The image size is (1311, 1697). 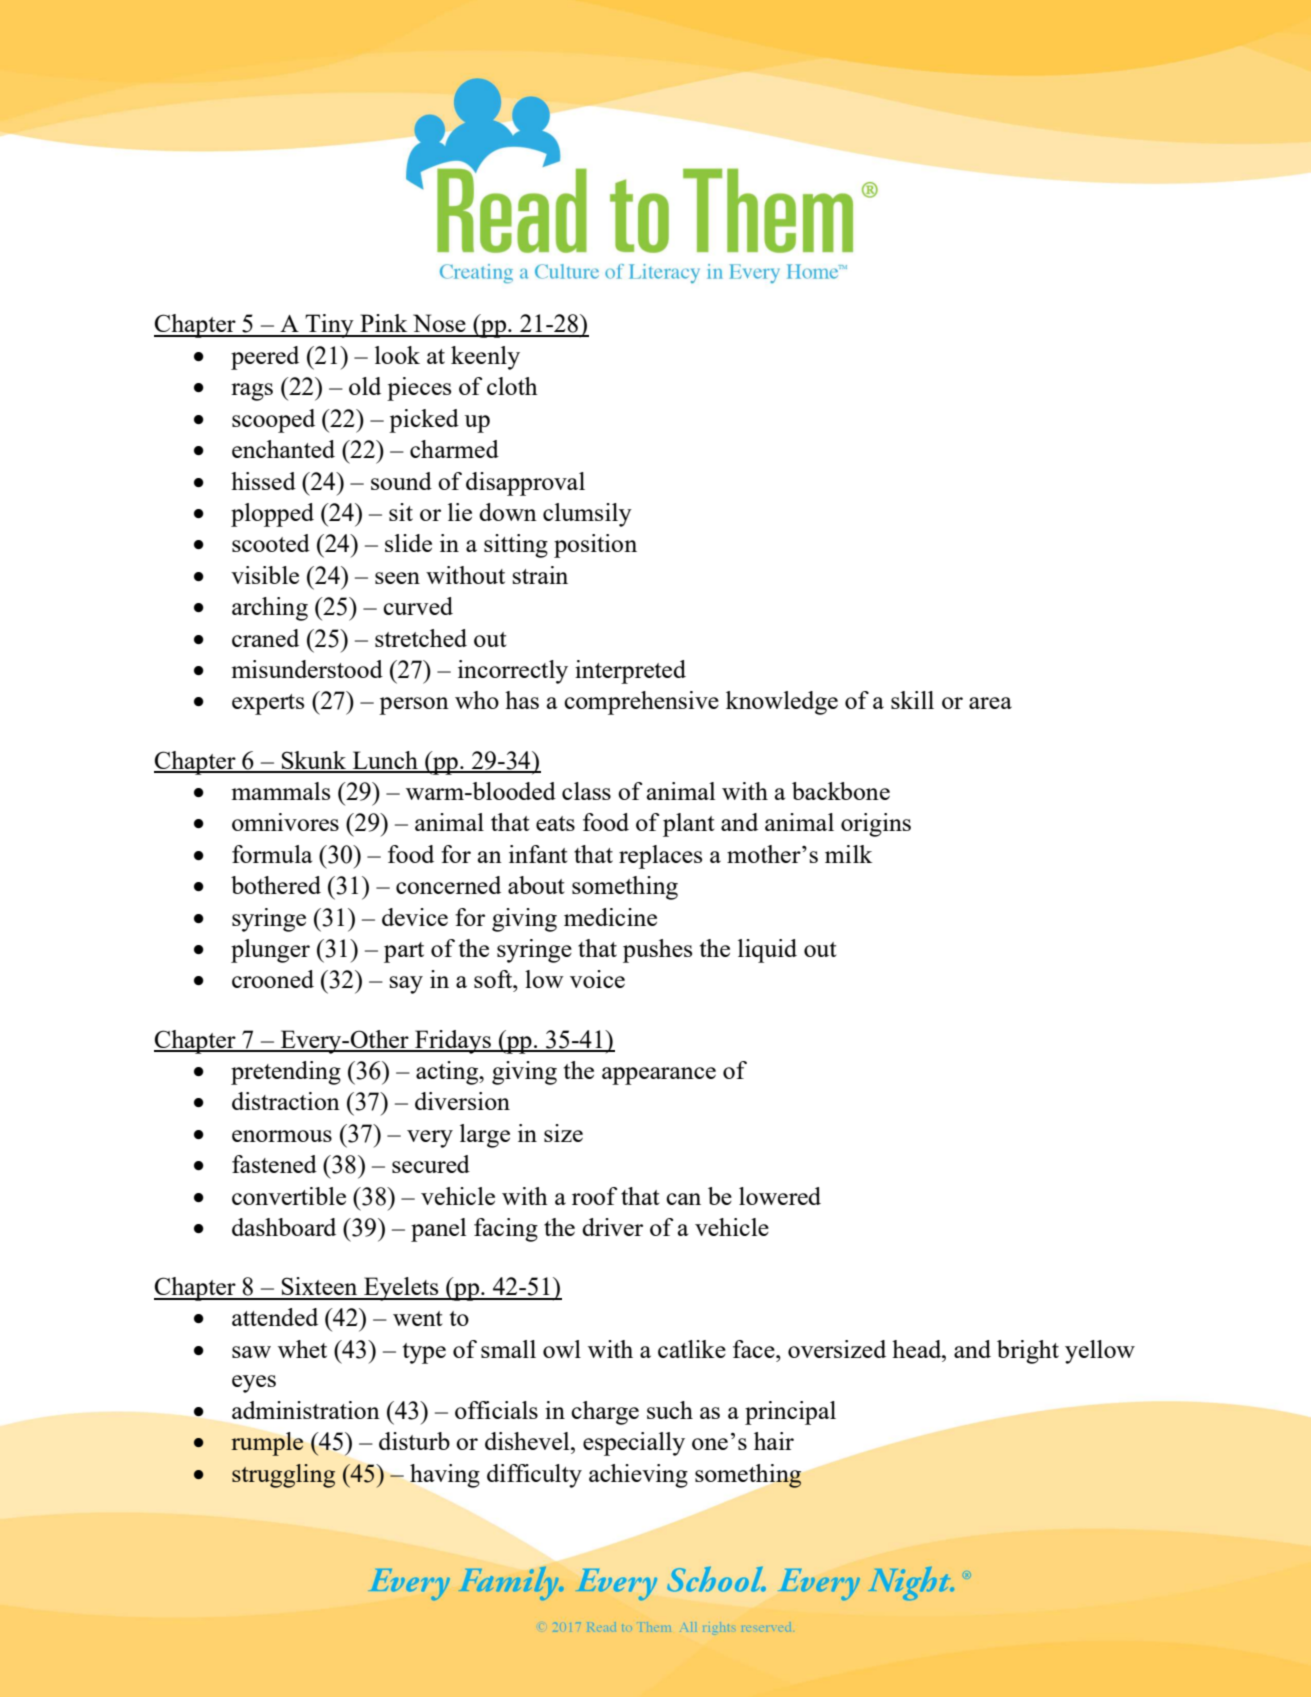 What do you see at coordinates (587, 515) in the image?
I see `clumsily` at bounding box center [587, 515].
